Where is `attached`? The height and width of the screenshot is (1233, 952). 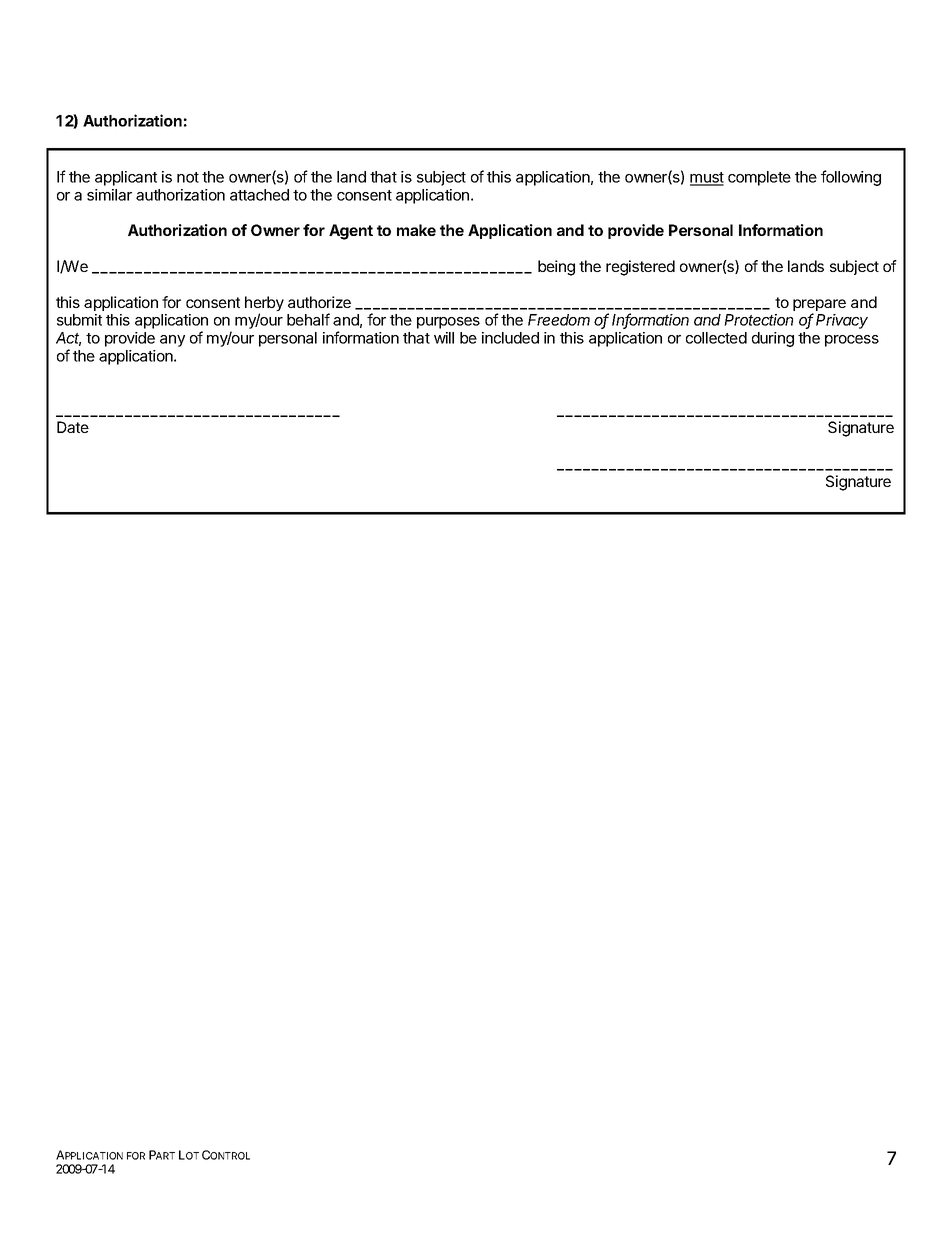
attached is located at coordinates (259, 195).
